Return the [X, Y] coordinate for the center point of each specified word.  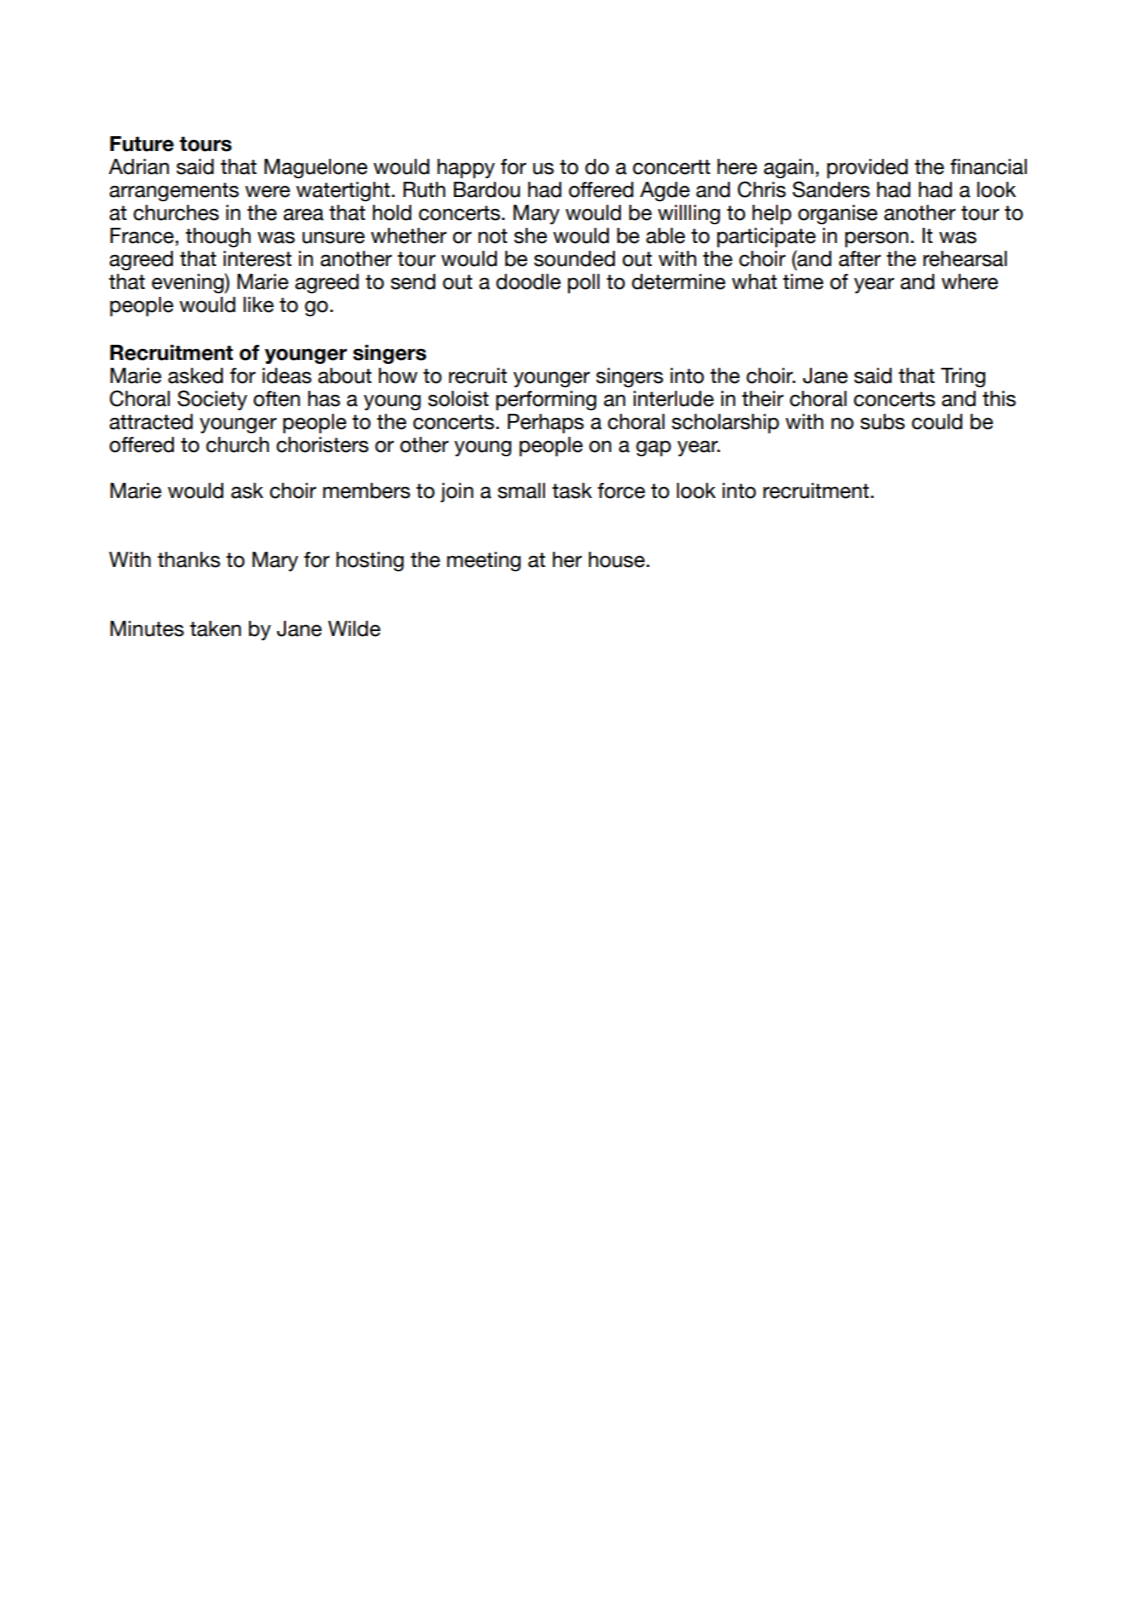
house [618, 560]
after [860, 259]
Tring [963, 378]
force [621, 491]
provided [867, 169]
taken [215, 629]
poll [584, 284]
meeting [484, 562]
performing [546, 401]
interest [257, 259]
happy [466, 169]
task [572, 491]
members [366, 491]
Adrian [139, 167]
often [276, 399]
